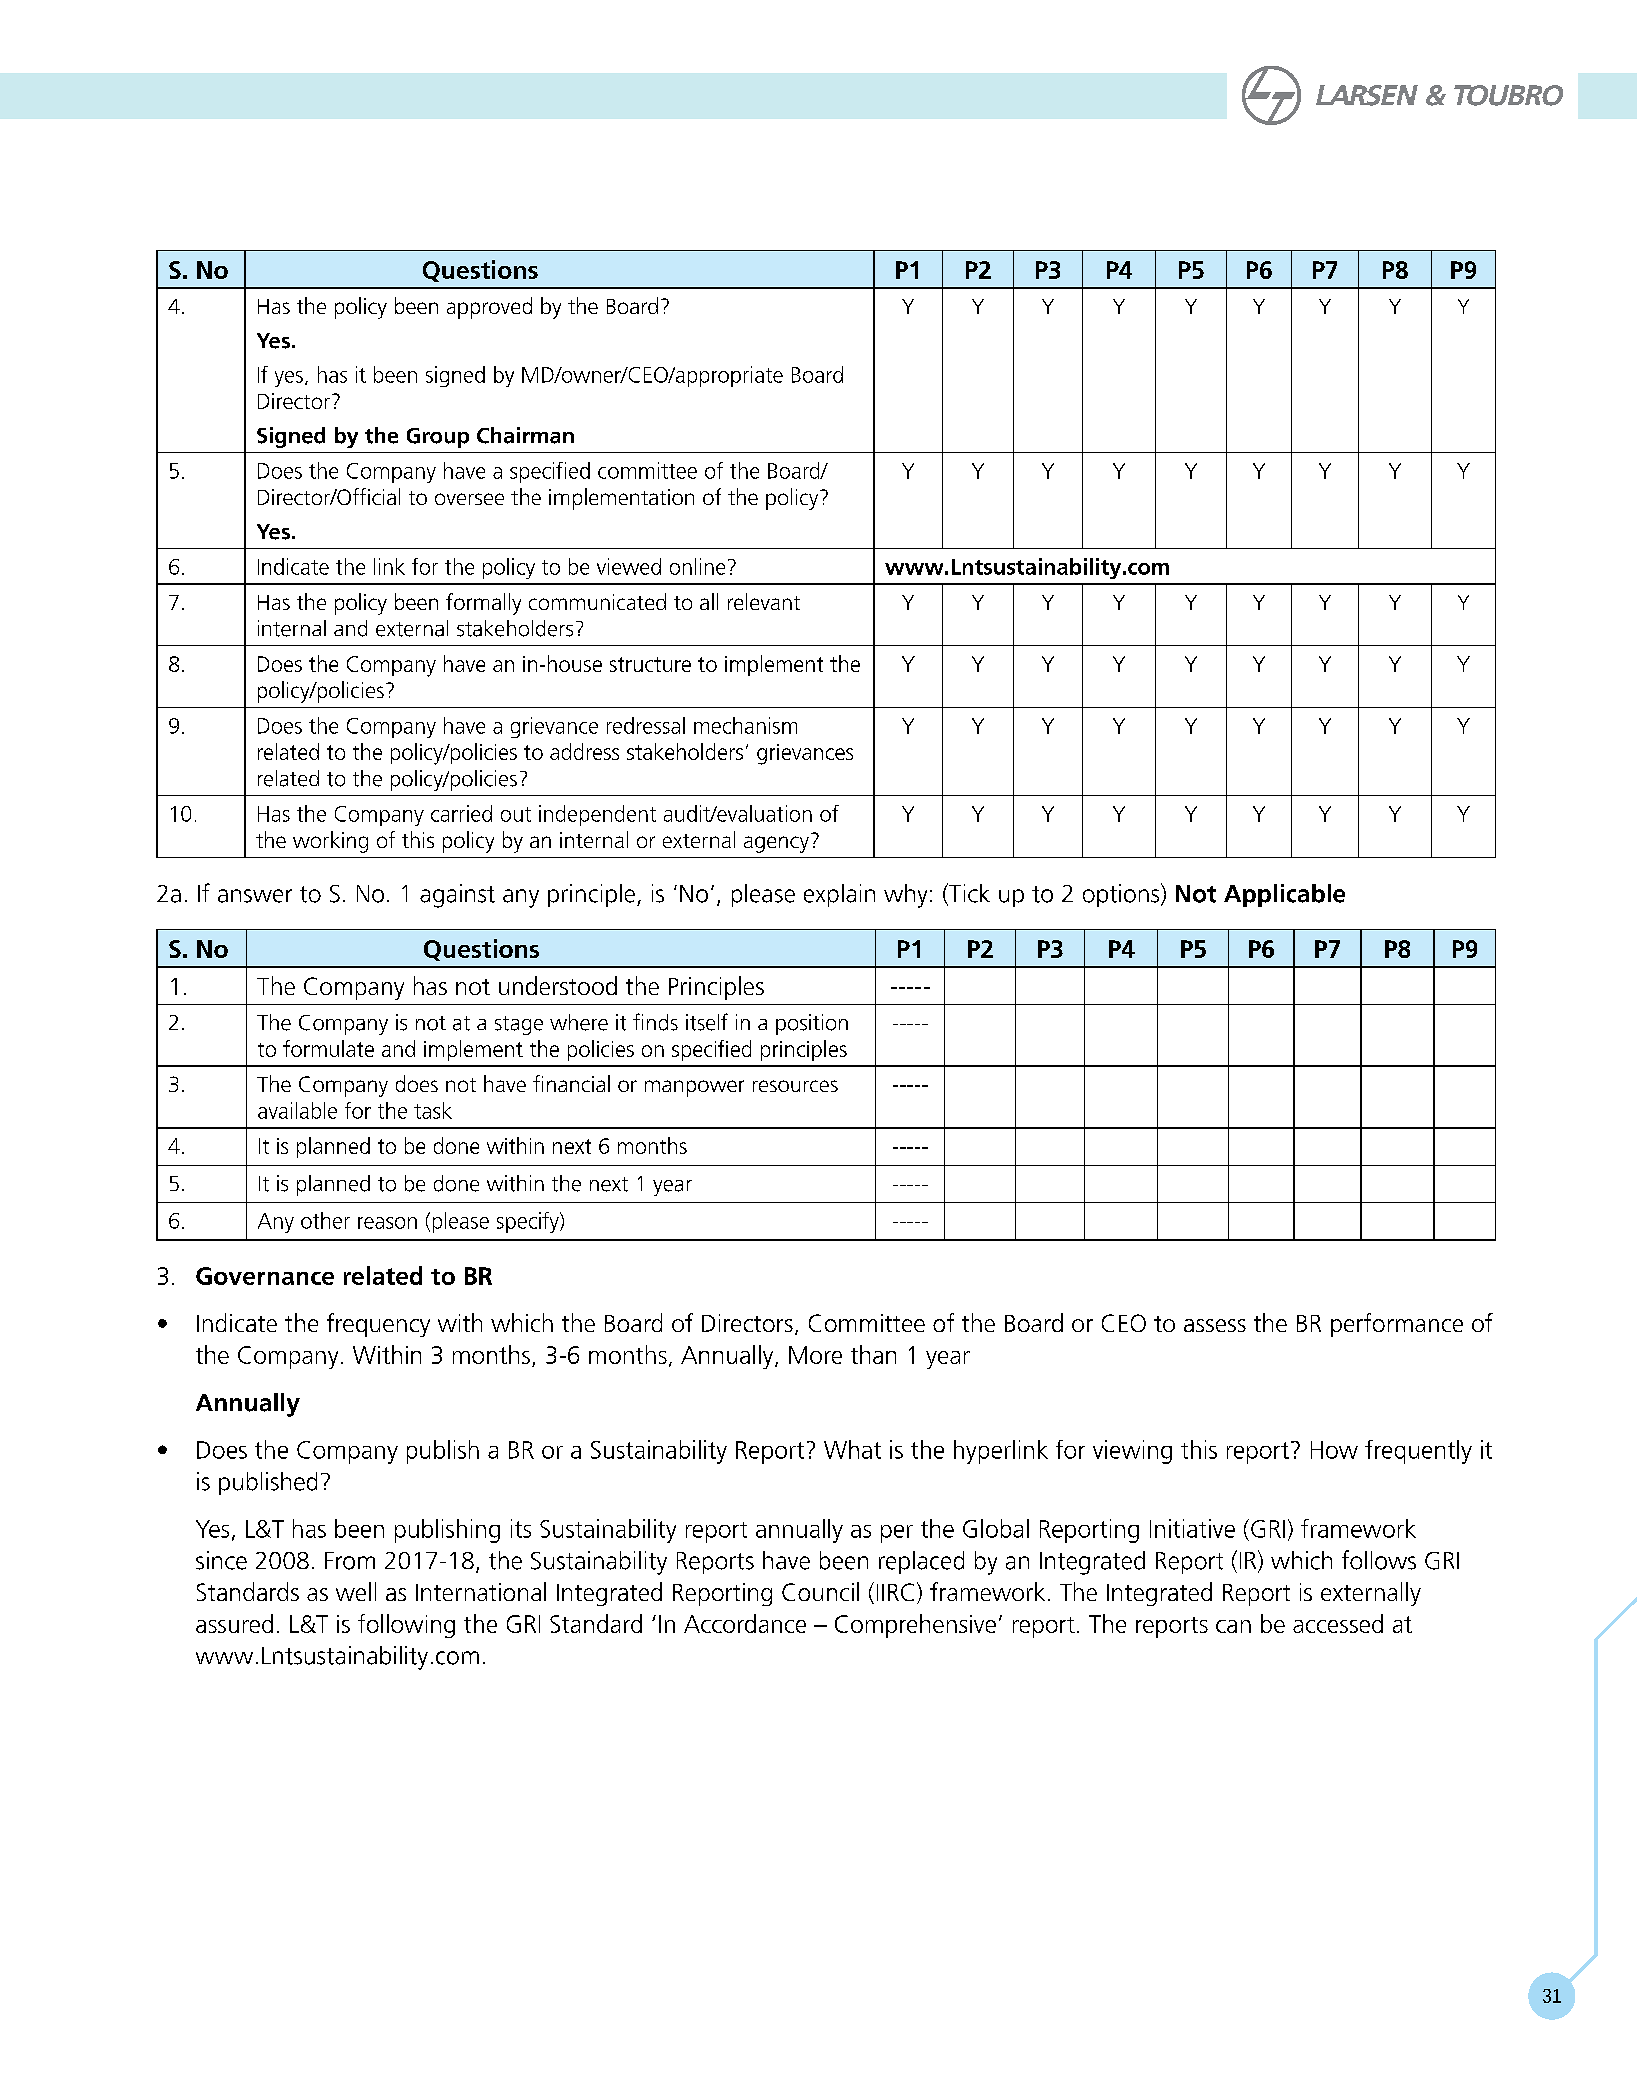 This page has width=1637, height=2084. I want to click on Council, so click(820, 1591).
